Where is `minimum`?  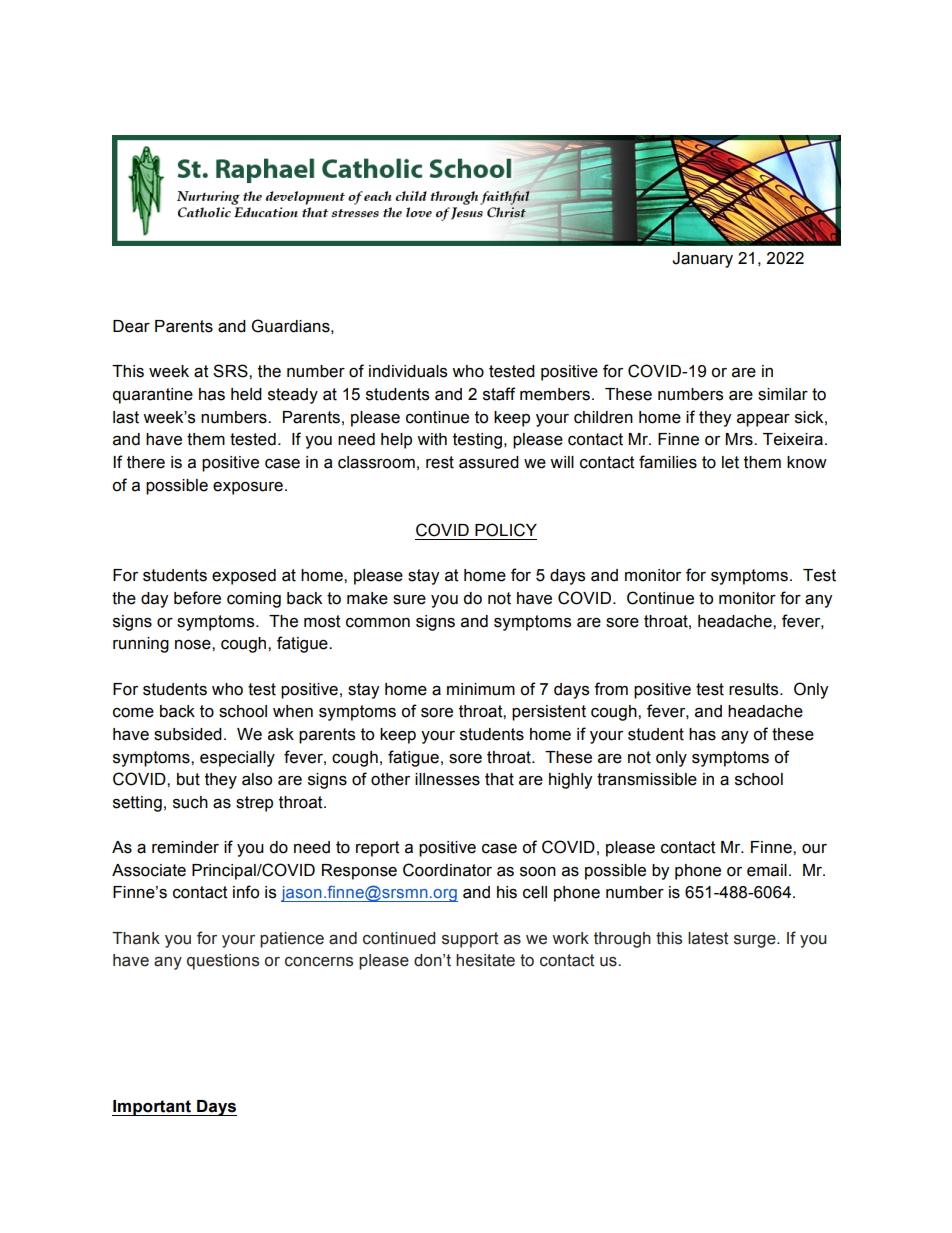
minimum is located at coordinates (481, 689).
